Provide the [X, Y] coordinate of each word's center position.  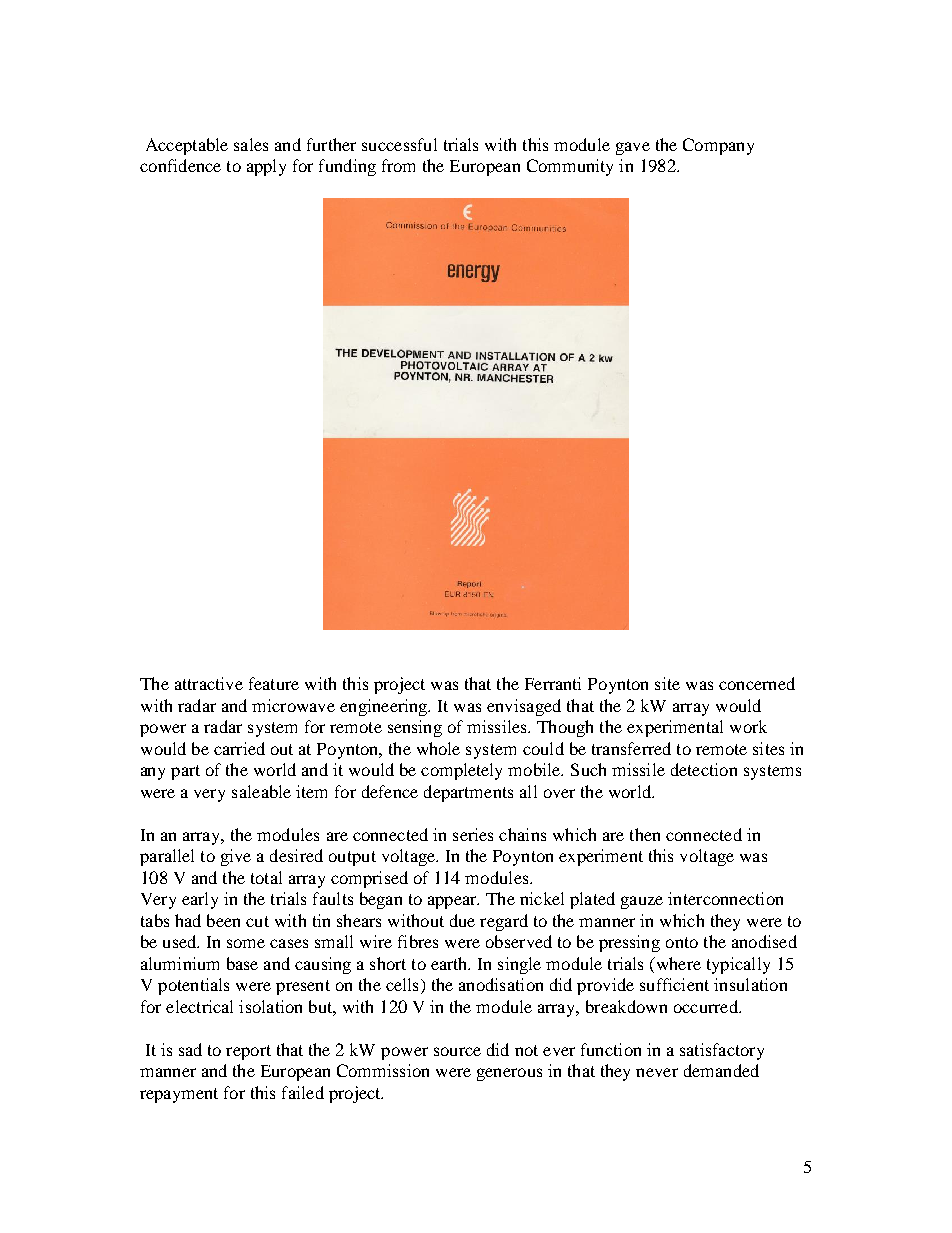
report [248, 1052]
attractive [209, 683]
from [398, 165]
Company [718, 146]
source [457, 1051]
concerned [757, 683]
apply [266, 167]
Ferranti [553, 683]
